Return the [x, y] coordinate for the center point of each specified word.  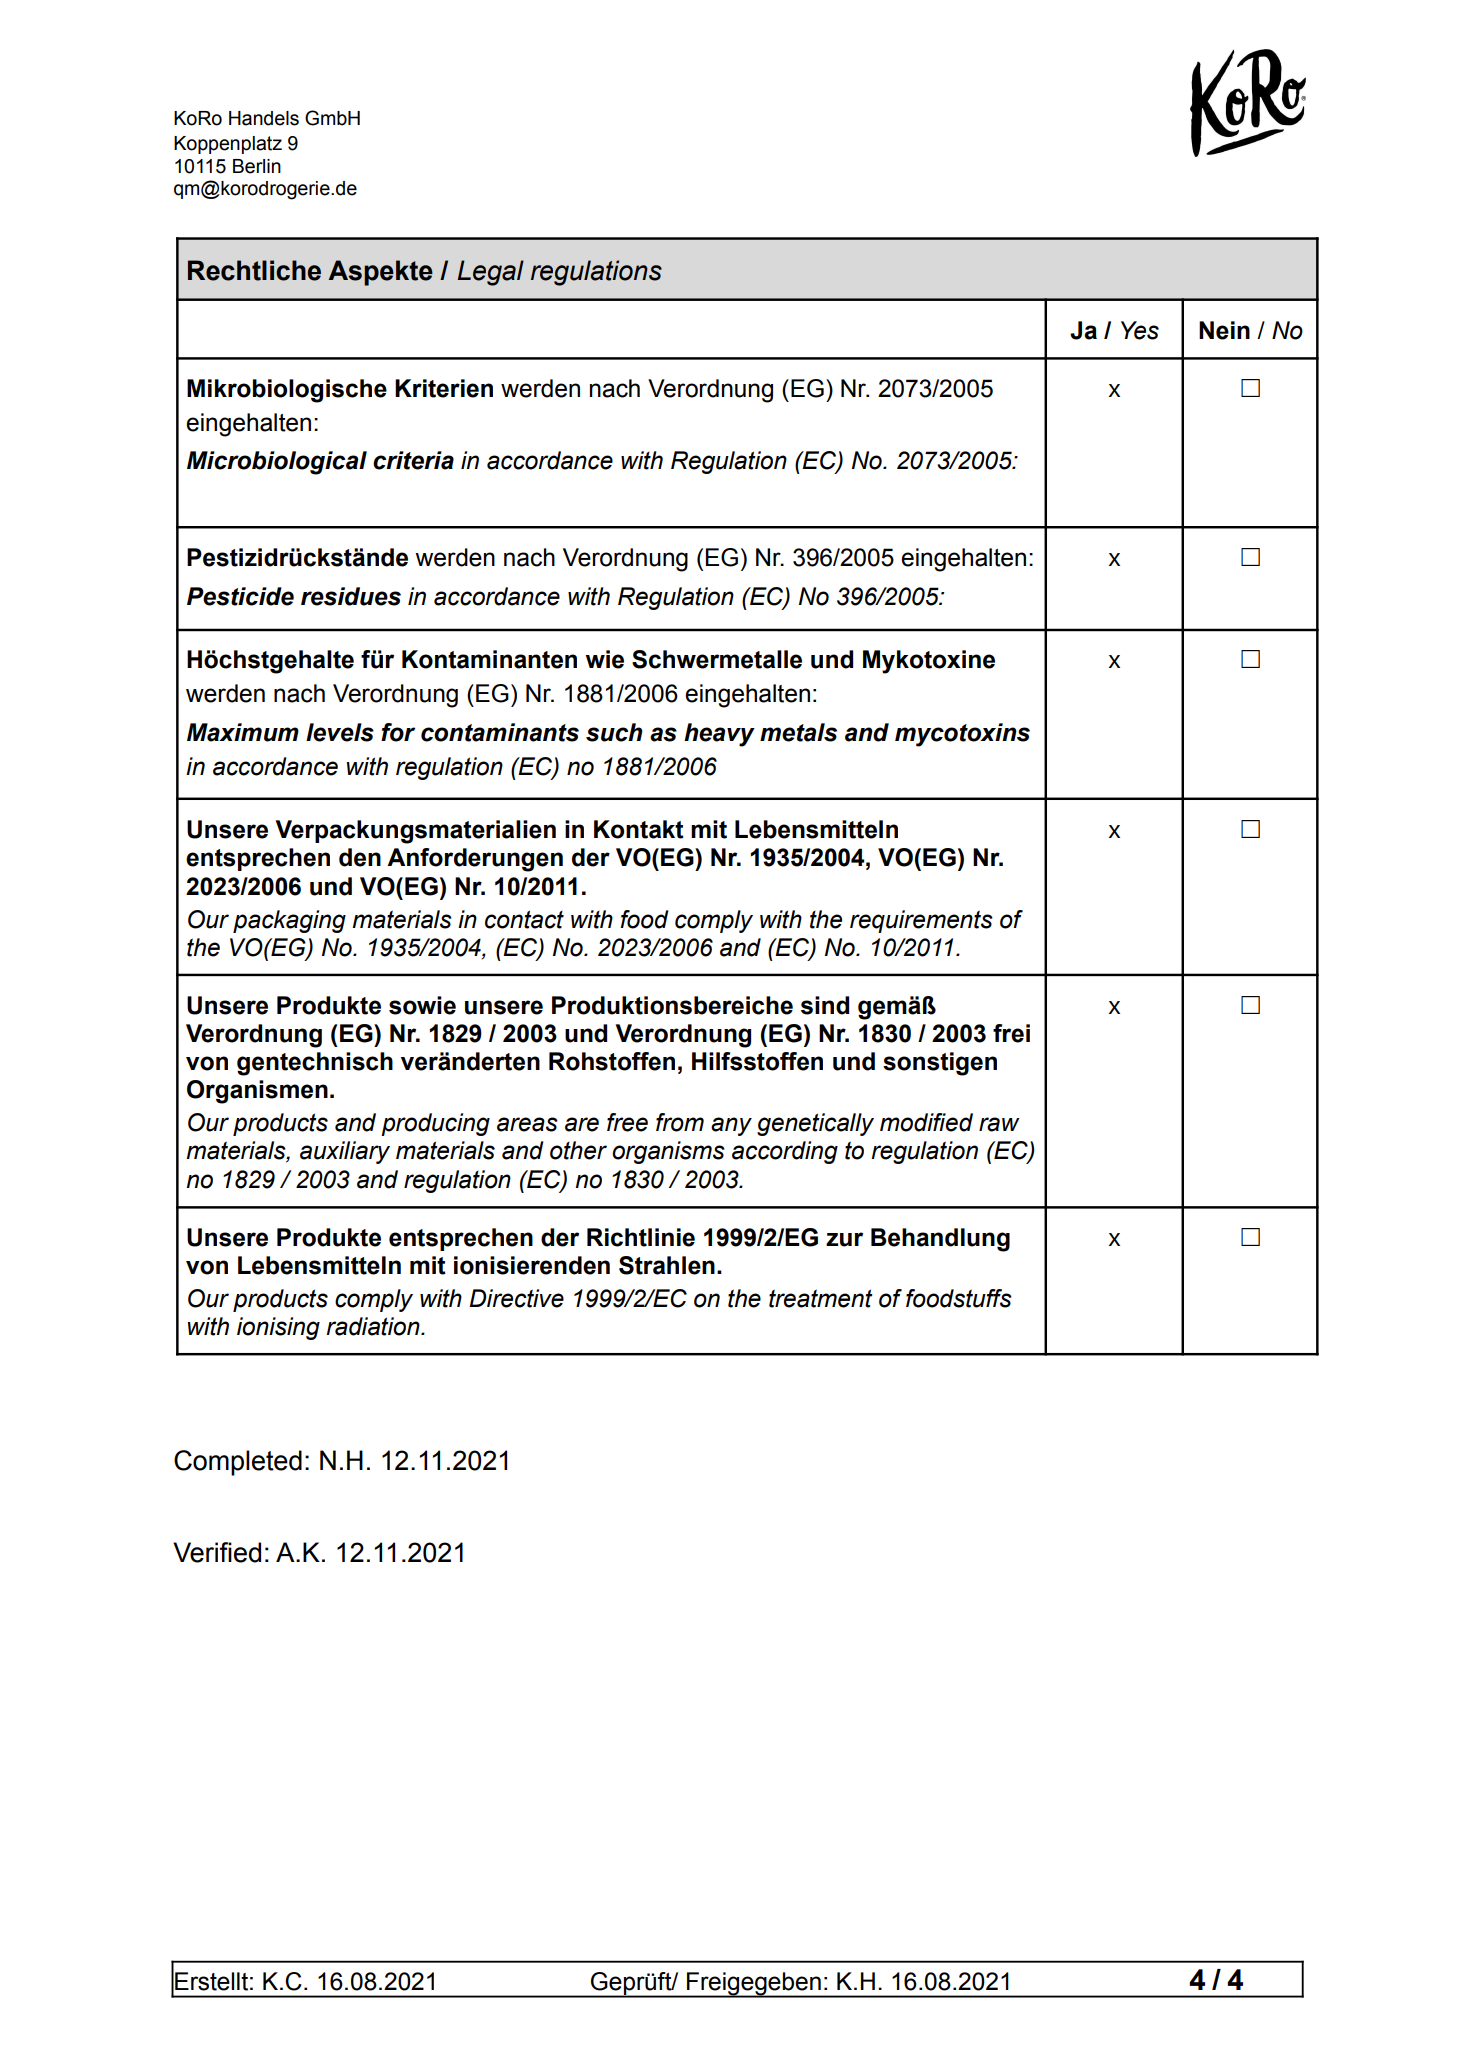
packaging [289, 921]
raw [999, 1124]
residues [351, 596]
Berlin [257, 166]
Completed [238, 1463]
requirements [921, 921]
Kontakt [639, 829]
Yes [1140, 330]
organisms [668, 1152]
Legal [490, 273]
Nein [1224, 330]
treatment [821, 1298]
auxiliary [345, 1152]
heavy [719, 735]
